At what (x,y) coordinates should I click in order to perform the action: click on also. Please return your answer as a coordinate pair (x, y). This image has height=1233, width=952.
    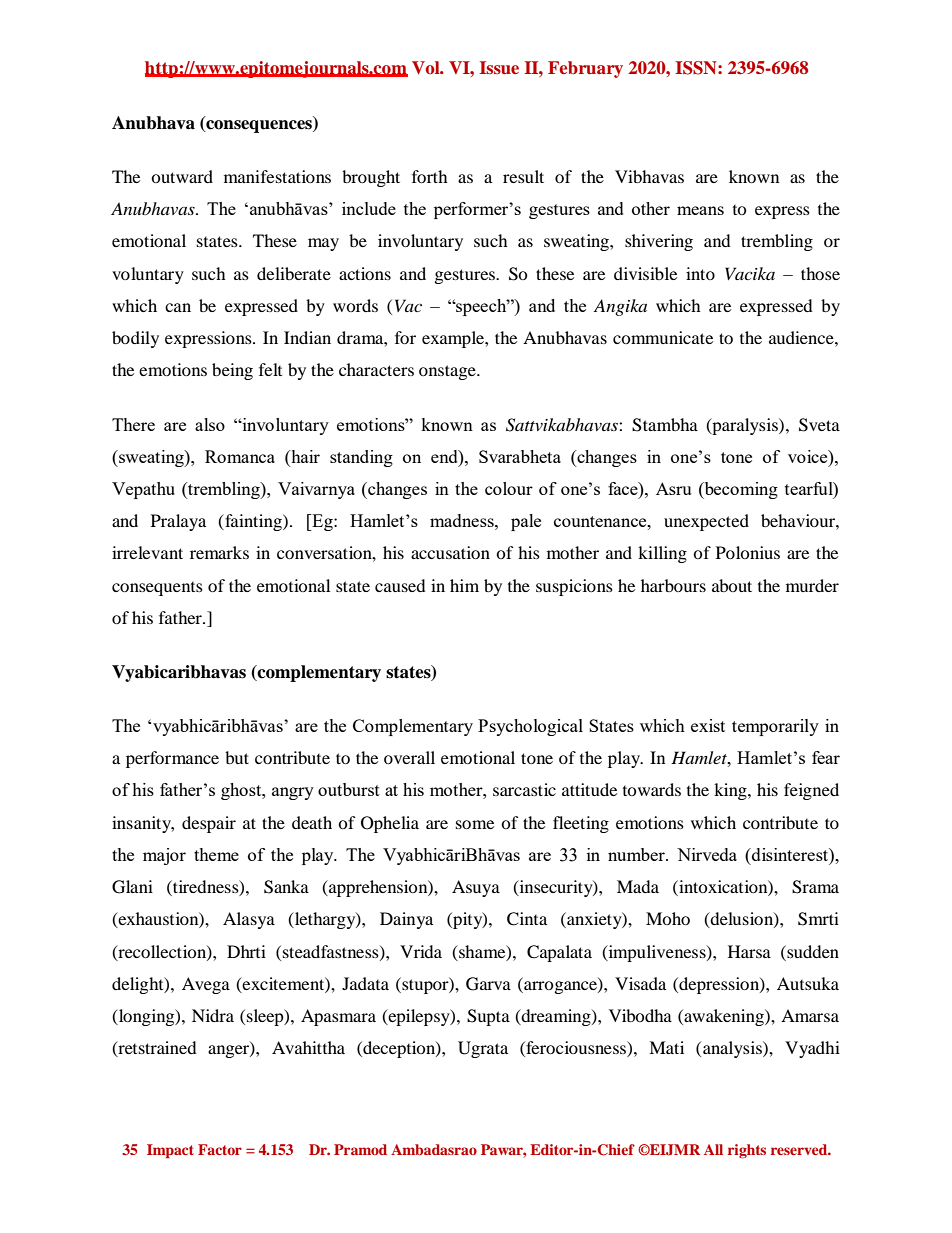
    Looking at the image, I should click on (210, 424).
